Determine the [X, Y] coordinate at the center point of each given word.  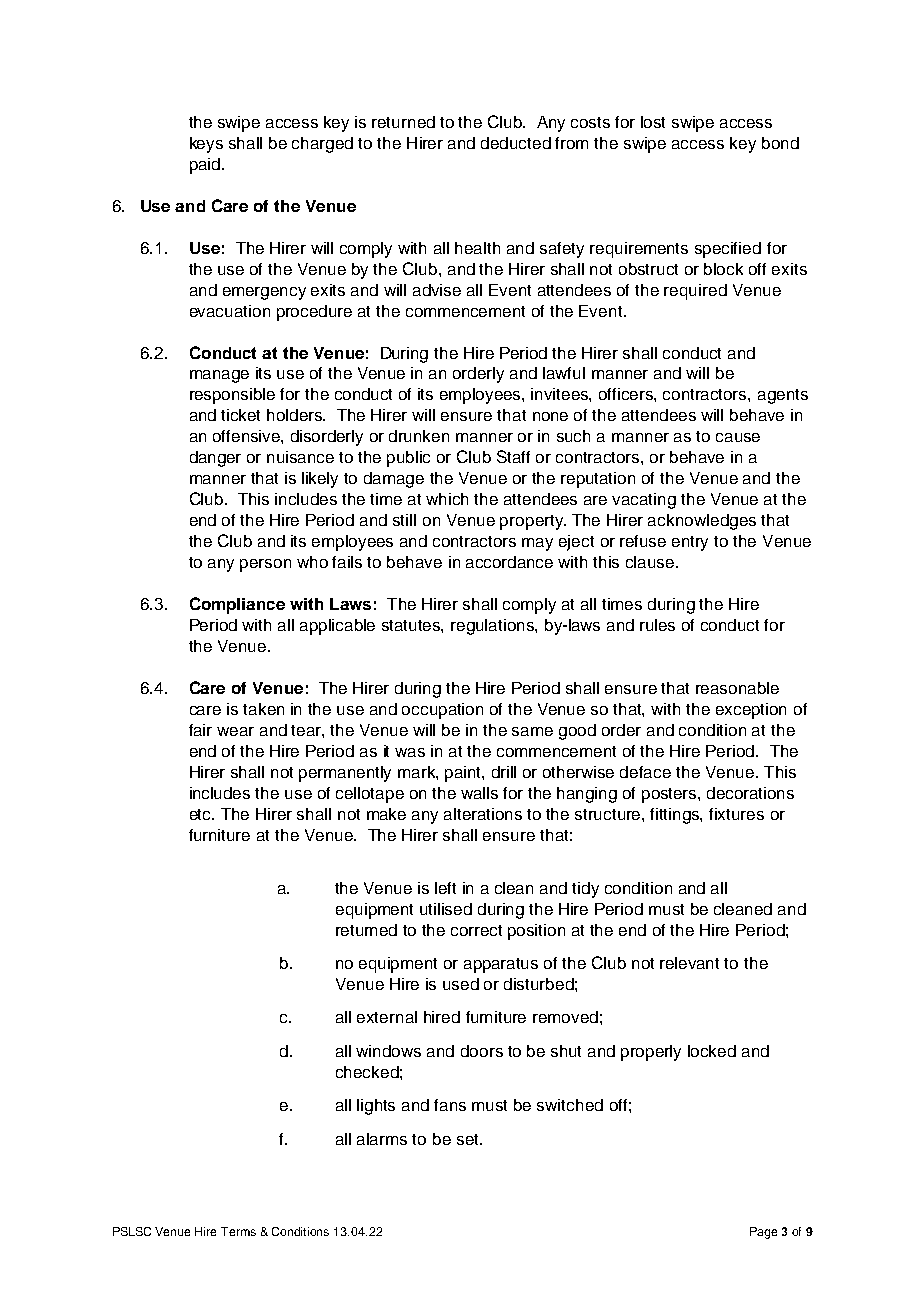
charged [322, 145]
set [469, 1139]
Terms [238, 1231]
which [447, 499]
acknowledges [702, 522]
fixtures [736, 814]
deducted [516, 143]
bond [780, 143]
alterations [483, 814]
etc [202, 814]
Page [763, 1233]
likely [320, 480]
